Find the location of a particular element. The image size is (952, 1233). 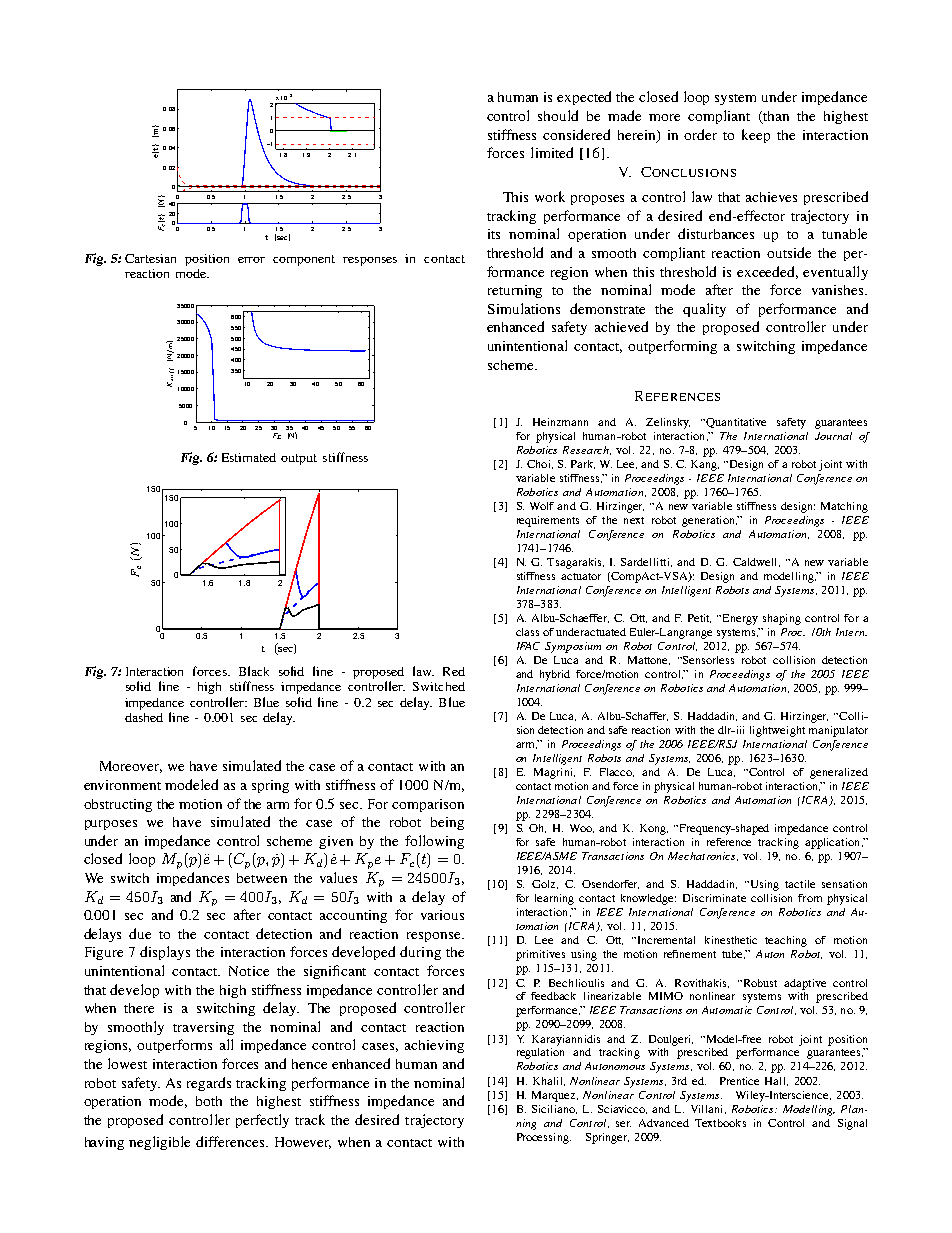

tactile is located at coordinates (800, 884).
